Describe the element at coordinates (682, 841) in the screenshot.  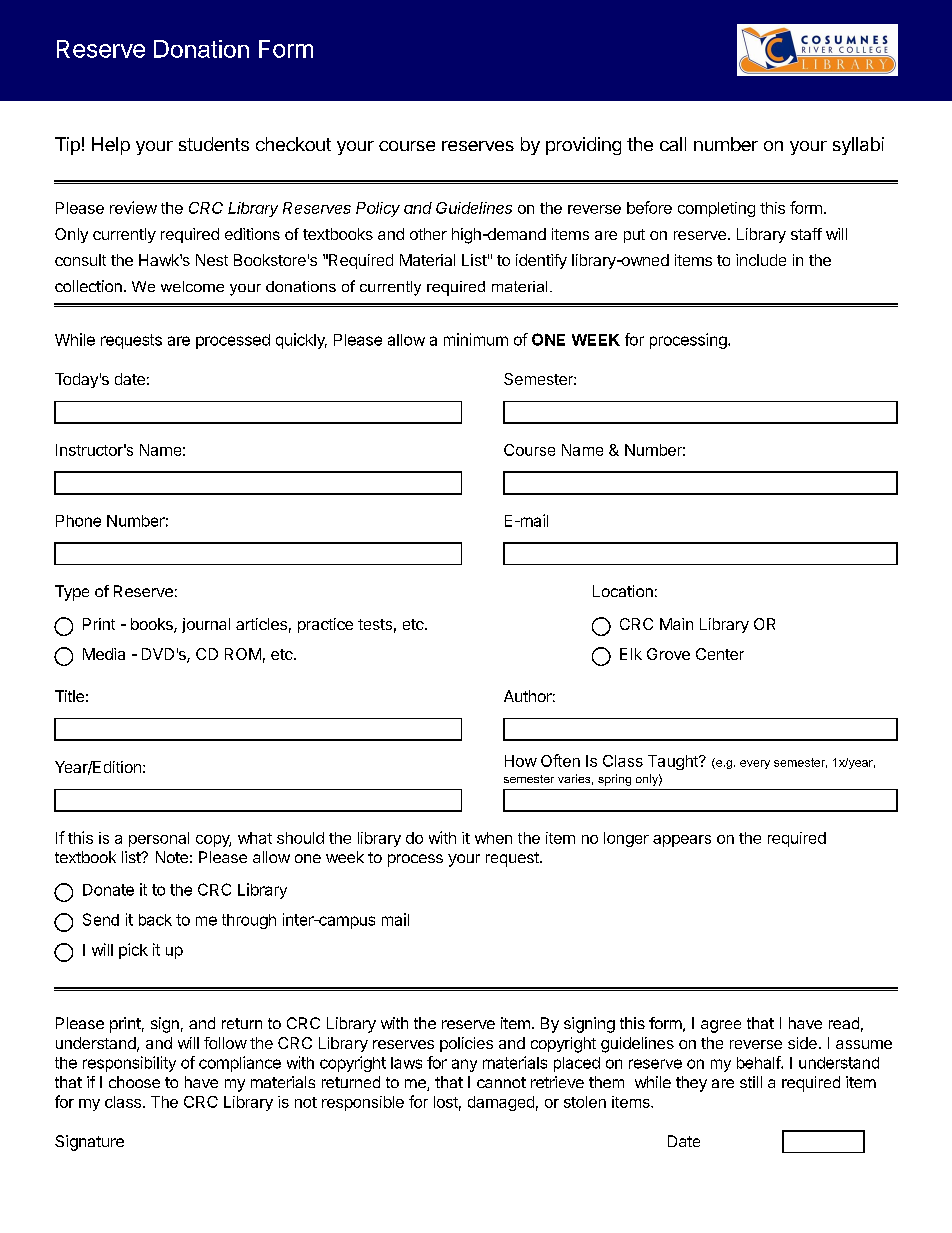
I see `appears` at that location.
